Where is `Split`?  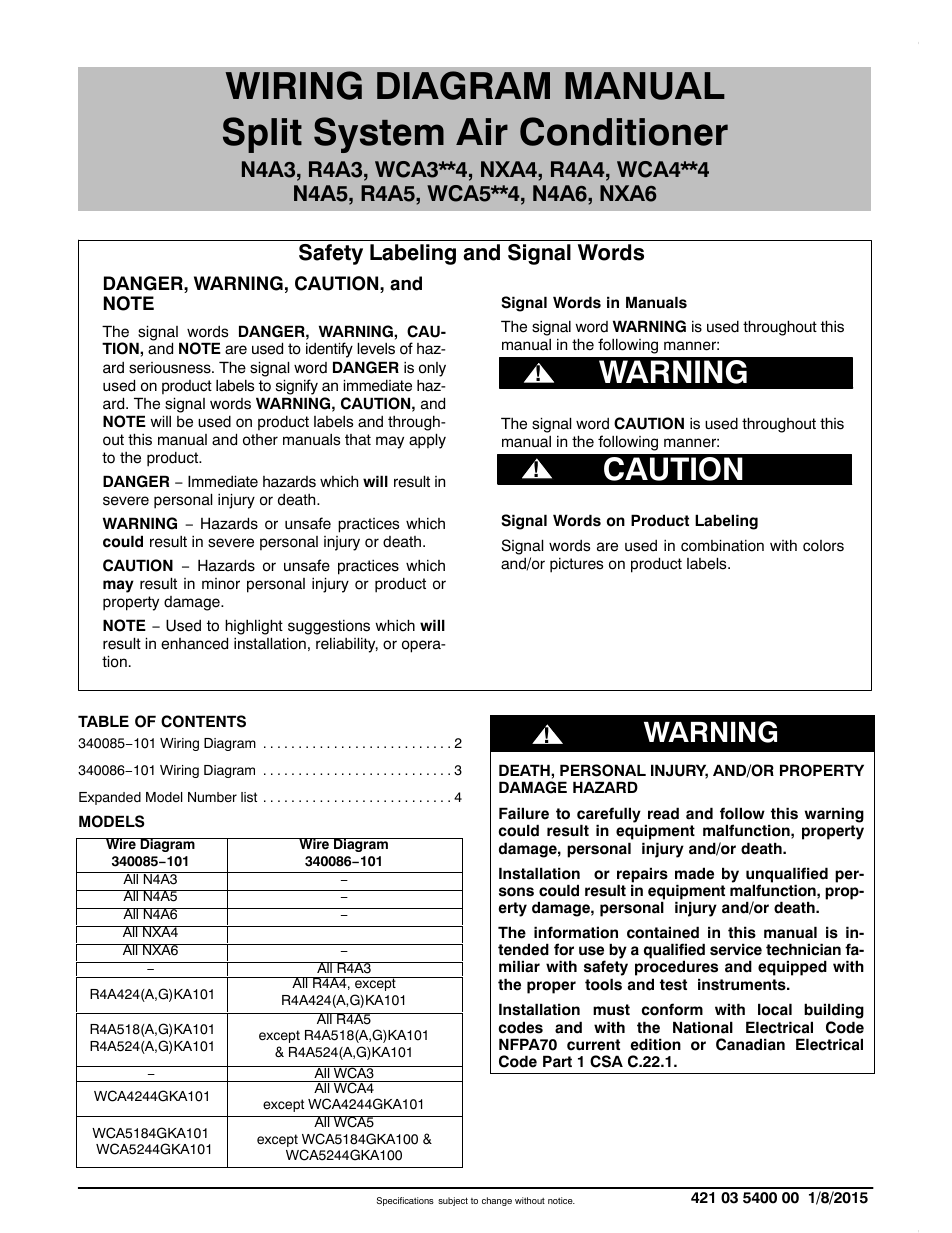
Split is located at coordinates (262, 135).
